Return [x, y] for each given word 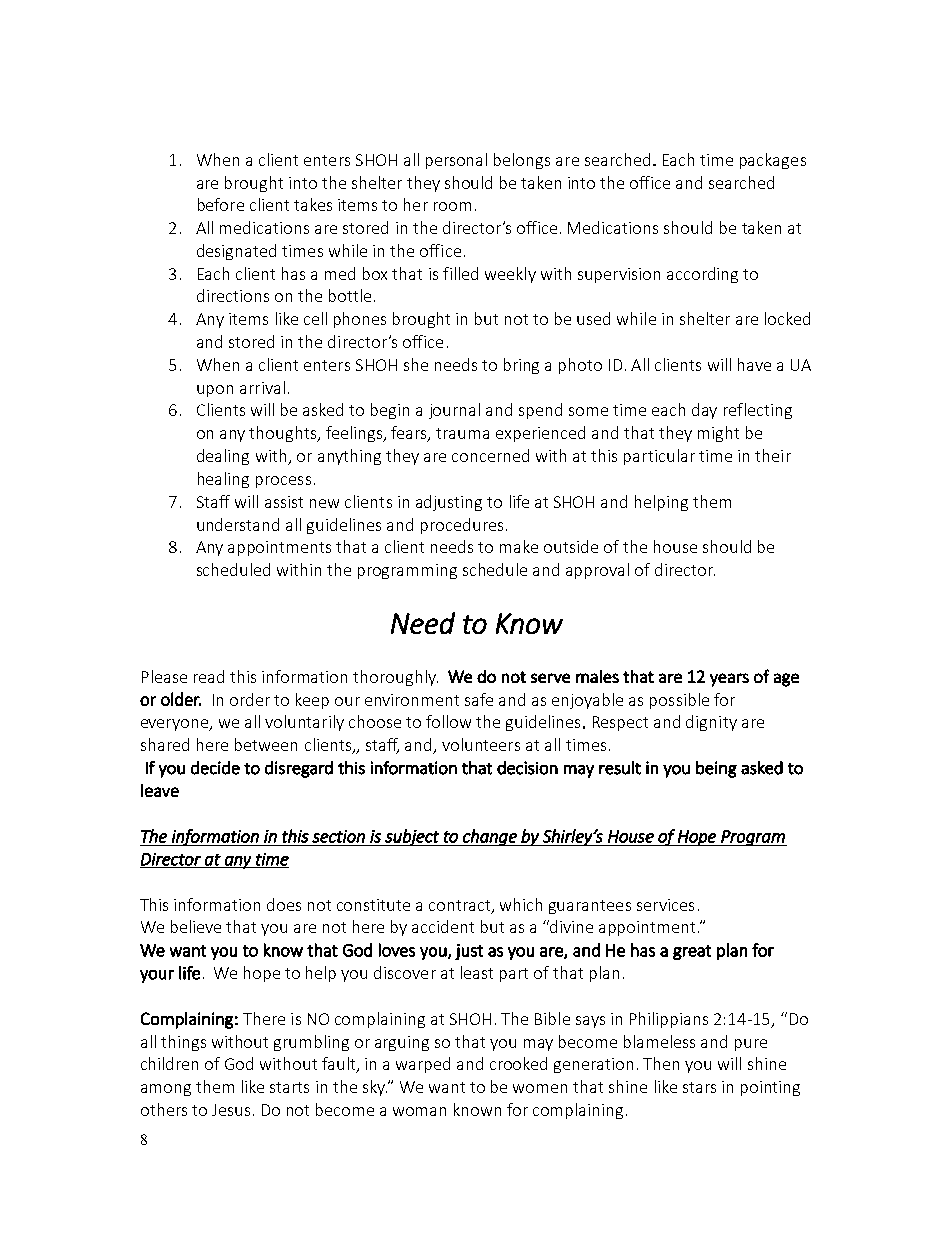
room [452, 206]
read [209, 676]
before [221, 204]
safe [479, 699]
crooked [518, 1063]
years [729, 680]
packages [773, 161]
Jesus [231, 1110]
